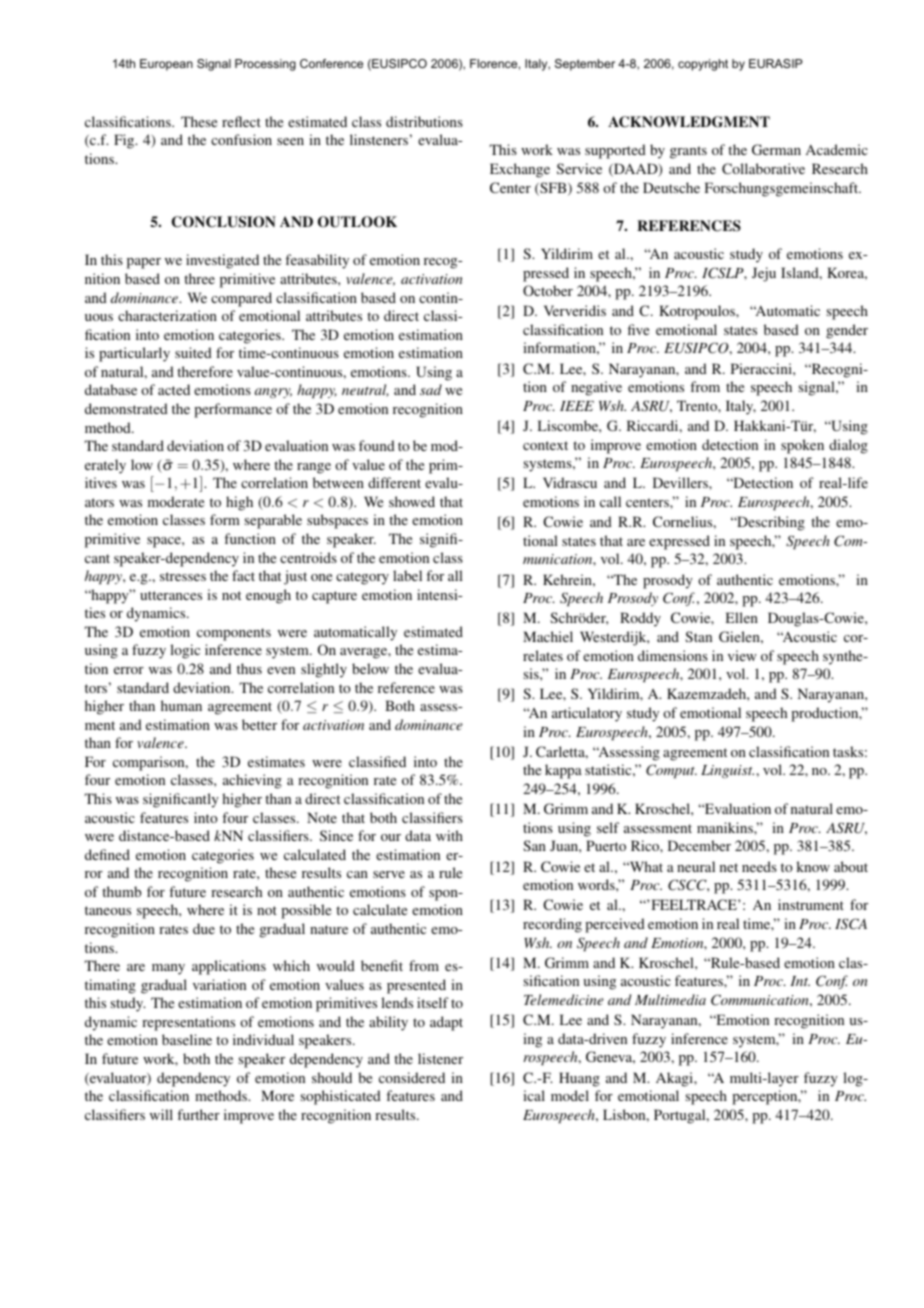 This document has width=924, height=1308. Describe the element at coordinates (520, 170) in the document. I see `Exchange` at that location.
